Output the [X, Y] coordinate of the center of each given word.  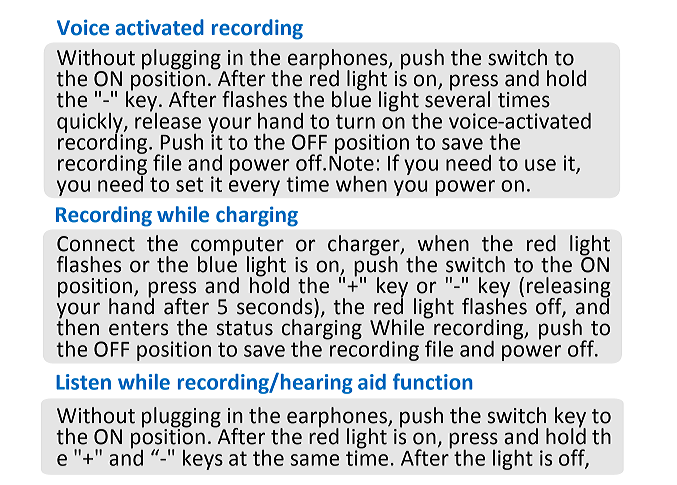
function [433, 381]
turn [355, 121]
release [168, 119]
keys [203, 460]
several [457, 98]
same [315, 460]
